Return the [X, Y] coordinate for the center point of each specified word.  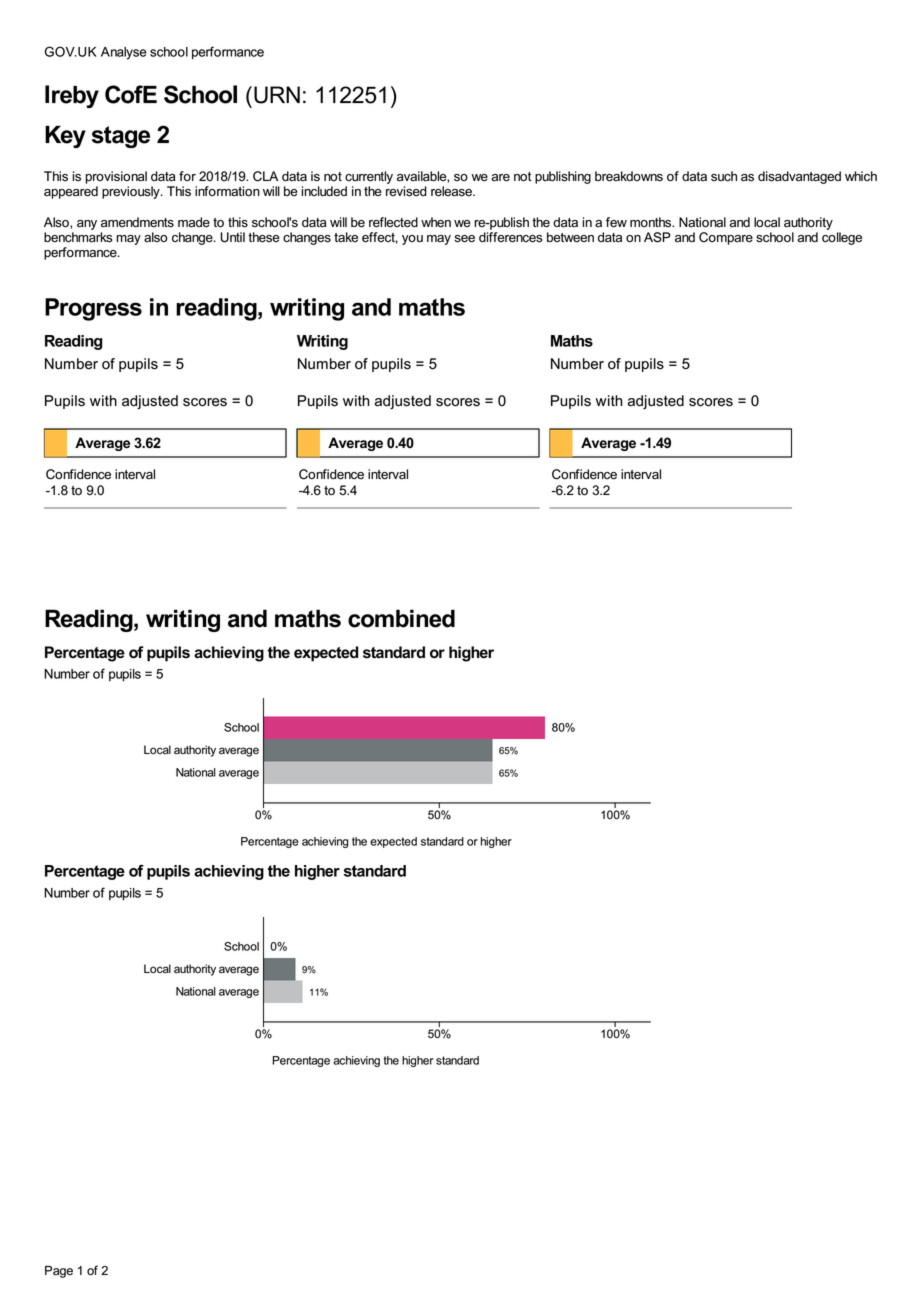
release [452, 191]
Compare [726, 238]
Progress [93, 309]
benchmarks [78, 237]
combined [401, 618]
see [465, 239]
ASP [657, 237]
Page [59, 1272]
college [842, 238]
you [412, 240]
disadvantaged [799, 177]
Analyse [124, 53]
